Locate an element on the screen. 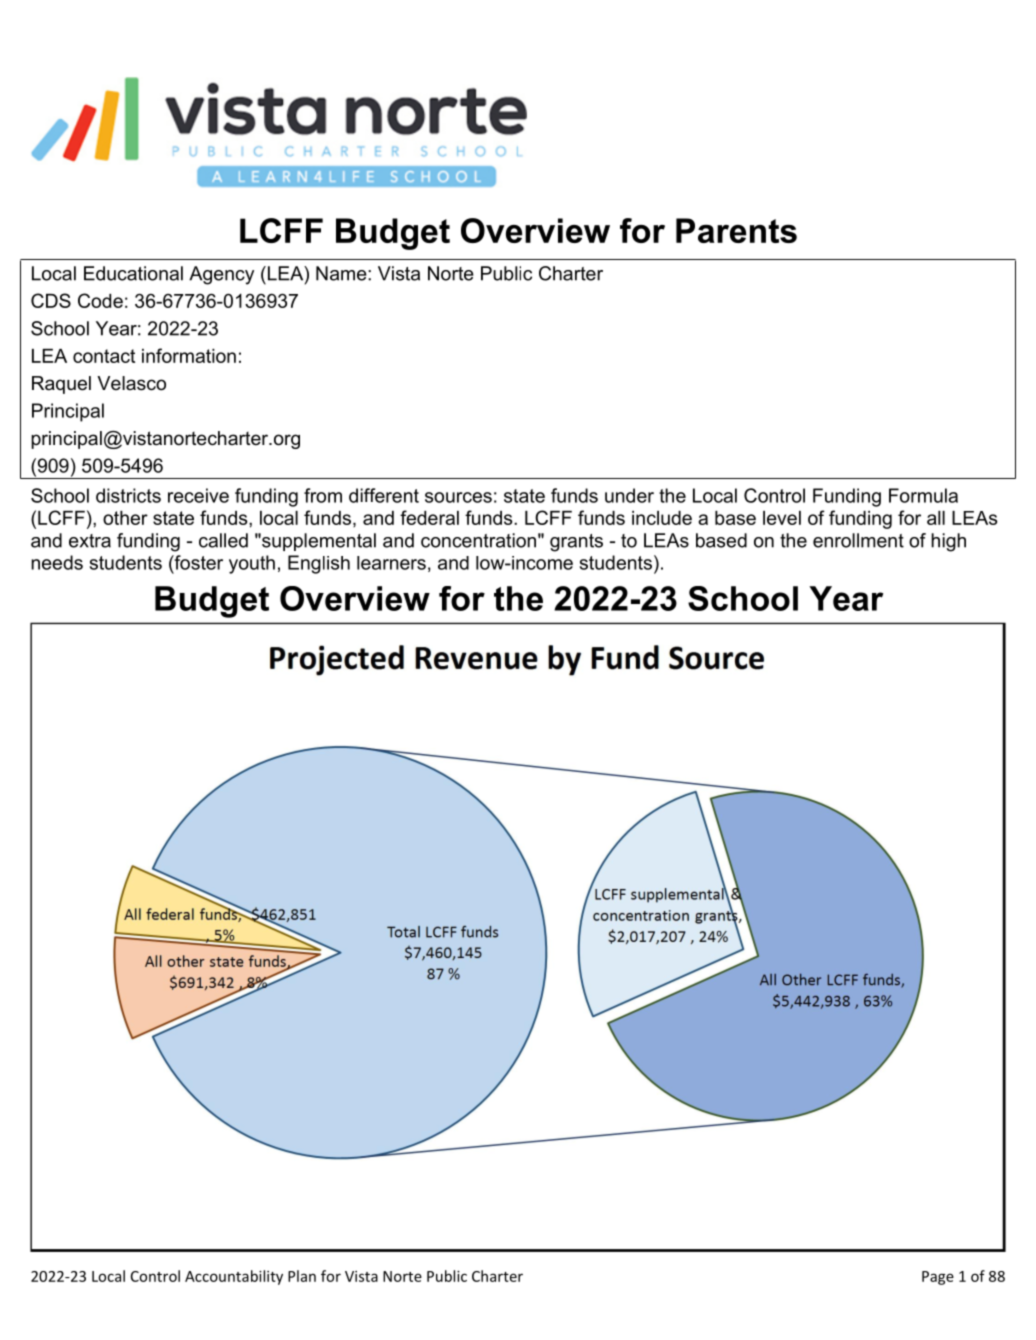 This screenshot has width=1036, height=1340. Parents is located at coordinates (736, 230).
